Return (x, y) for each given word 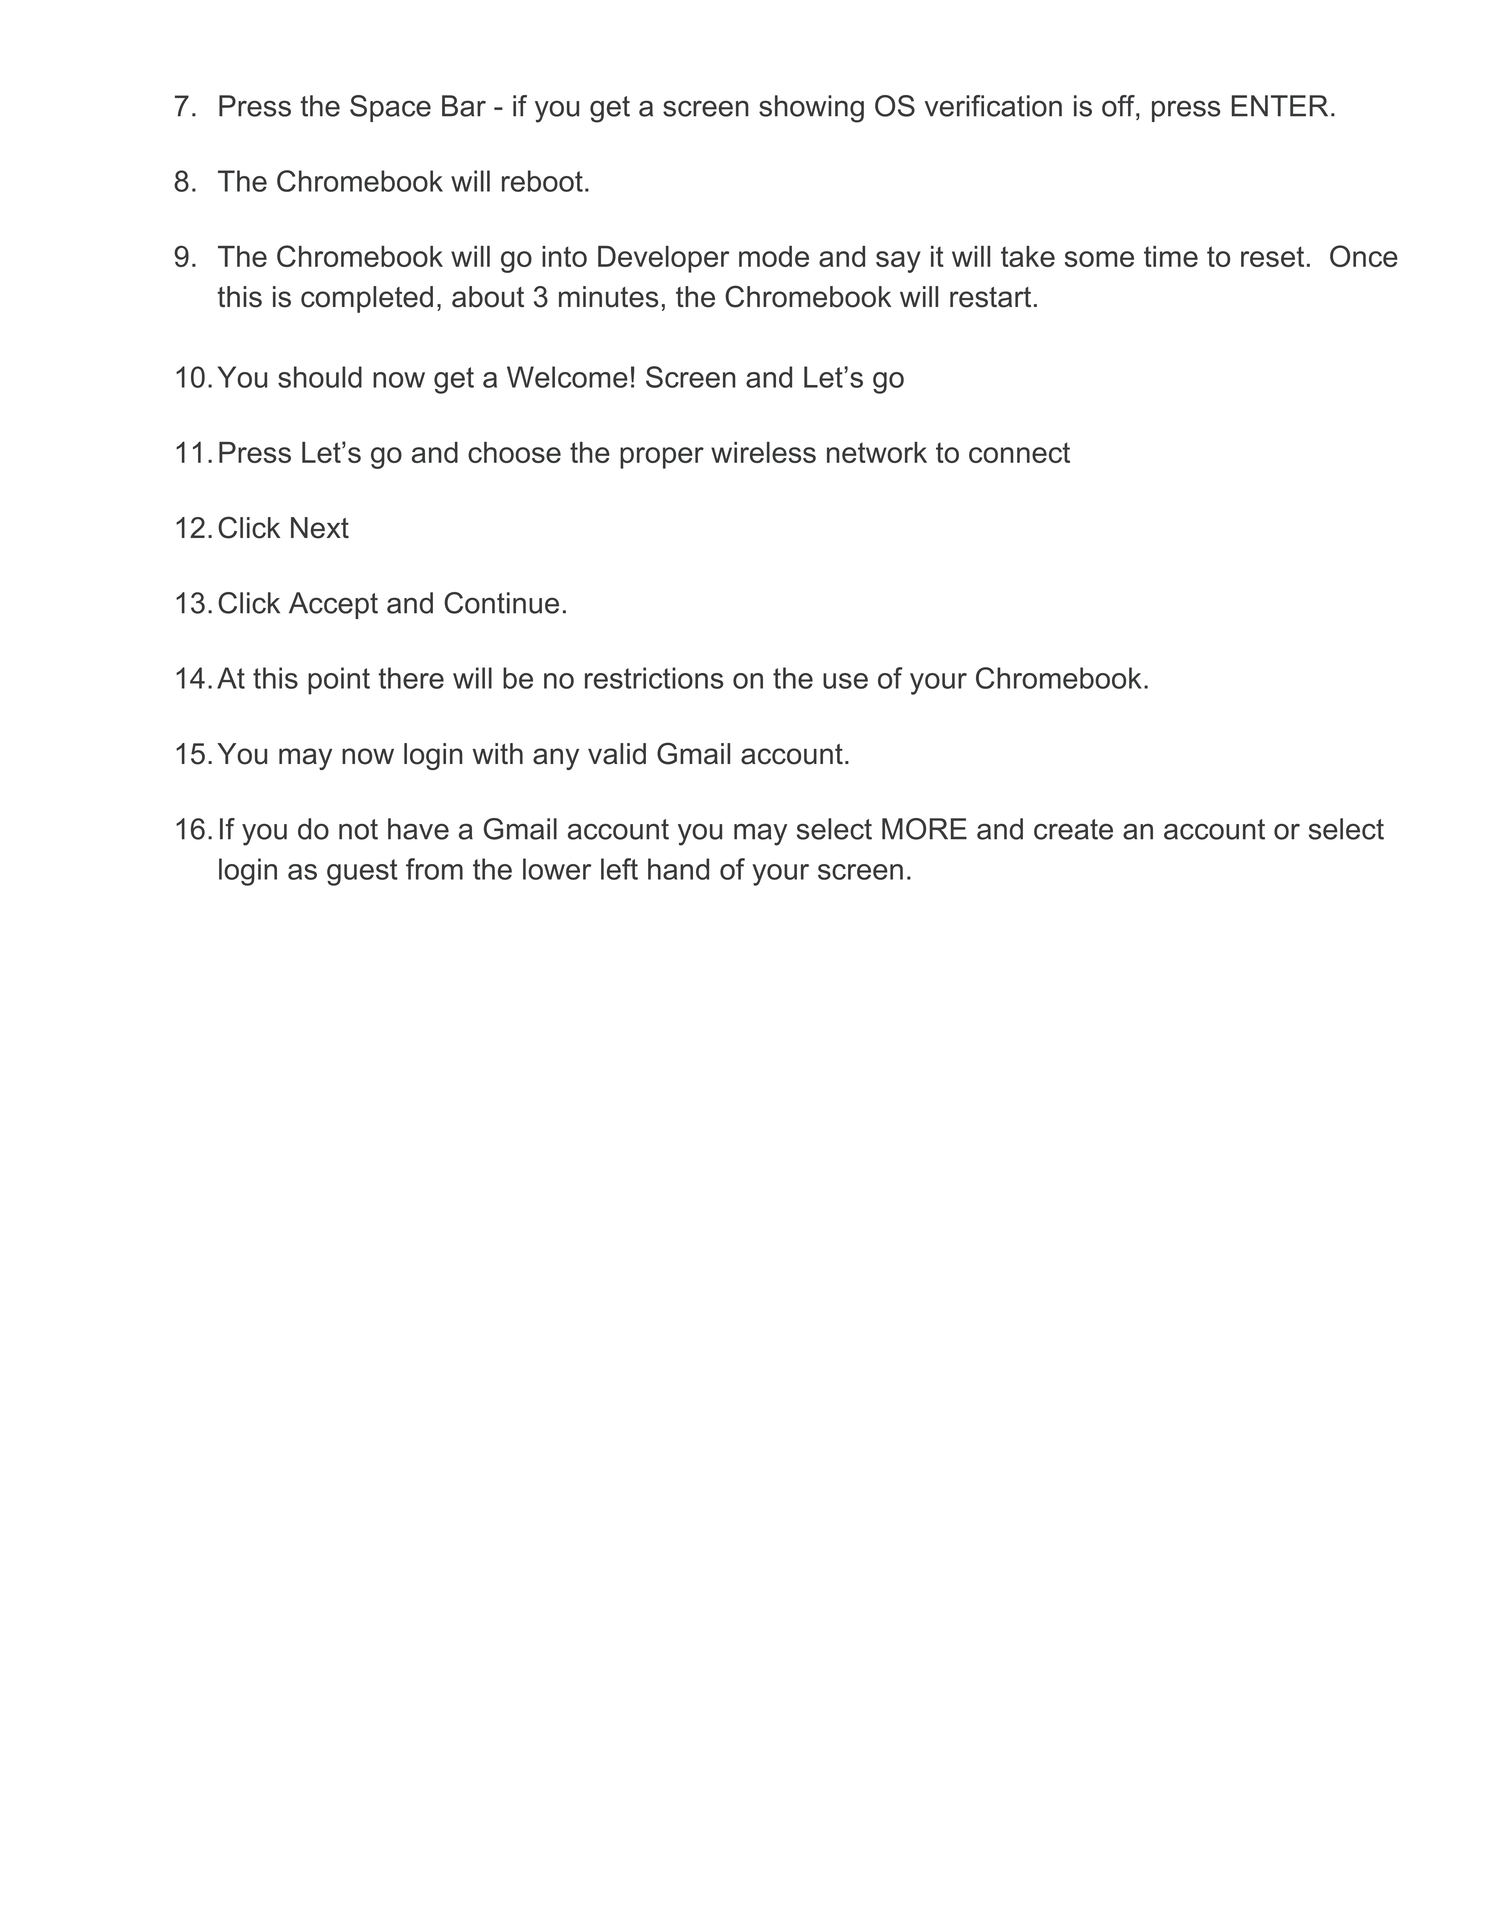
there (411, 678)
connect (1019, 452)
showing (811, 109)
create (1073, 829)
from (434, 869)
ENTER (1280, 106)
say (898, 262)
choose (514, 452)
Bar (464, 106)
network (877, 452)
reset (1272, 256)
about (488, 297)
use (845, 681)
